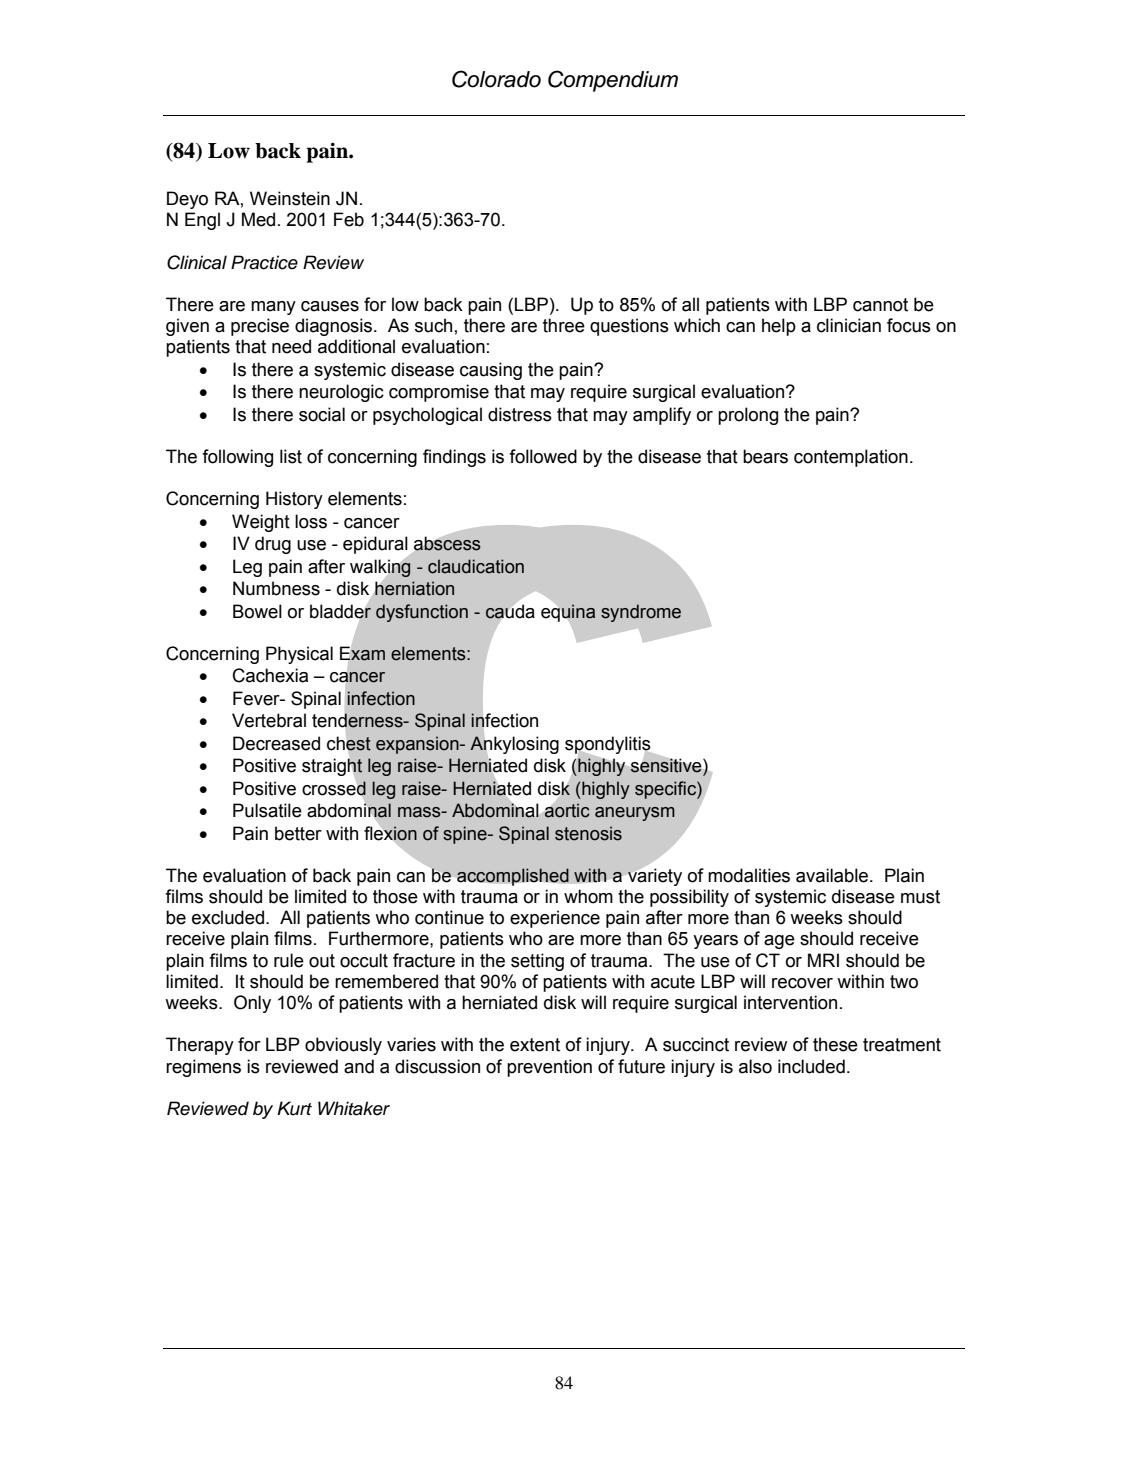 The image size is (1128, 1460). What do you see at coordinates (294, 1108) in the screenshot?
I see `Kurt` at bounding box center [294, 1108].
